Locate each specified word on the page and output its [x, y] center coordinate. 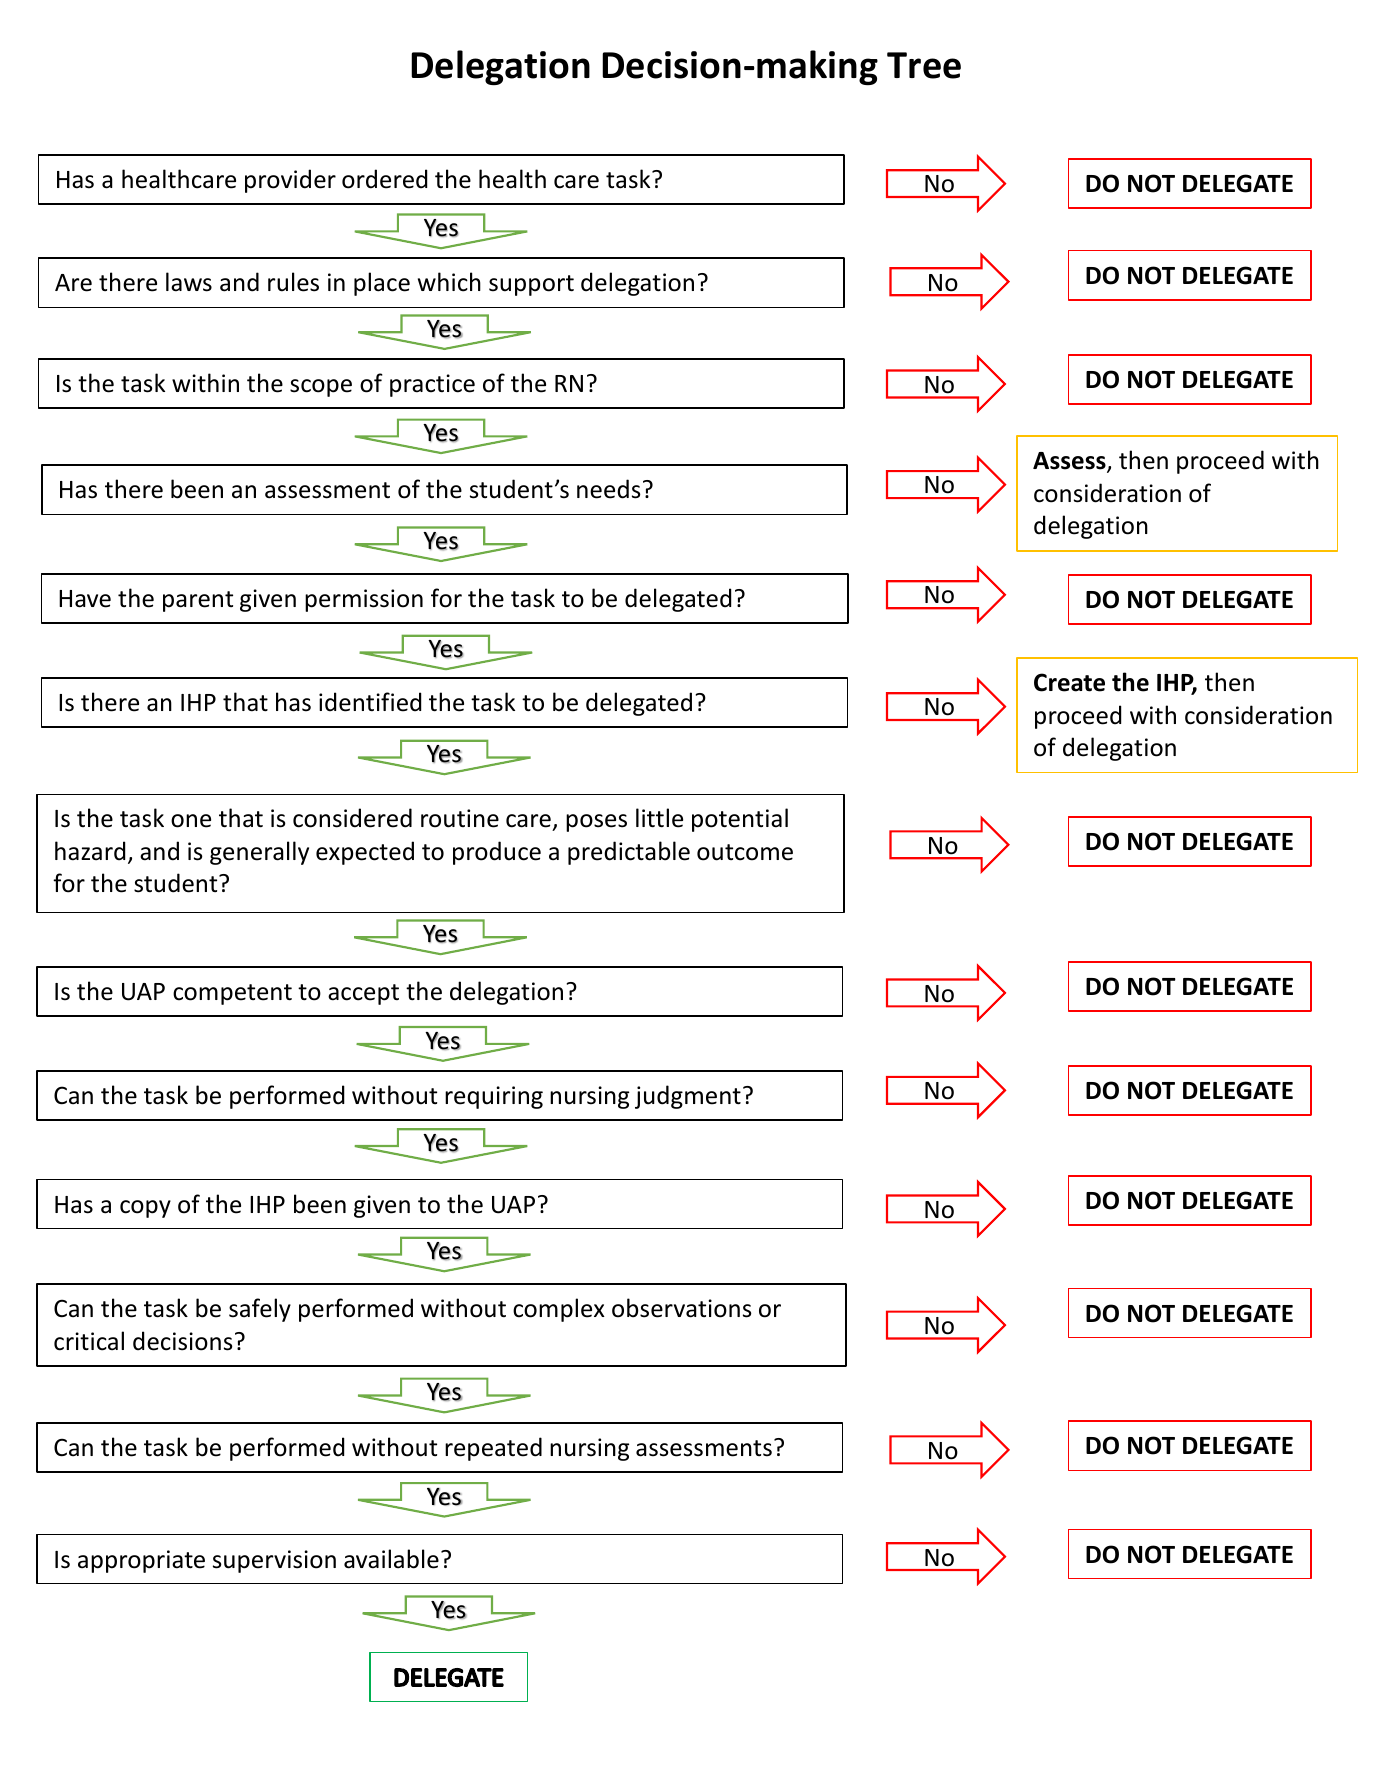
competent [232, 994]
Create [1069, 682]
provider [290, 181]
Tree [924, 65]
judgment [688, 1097]
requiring [494, 1097]
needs [609, 489]
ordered [384, 179]
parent [198, 601]
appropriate [141, 1561]
